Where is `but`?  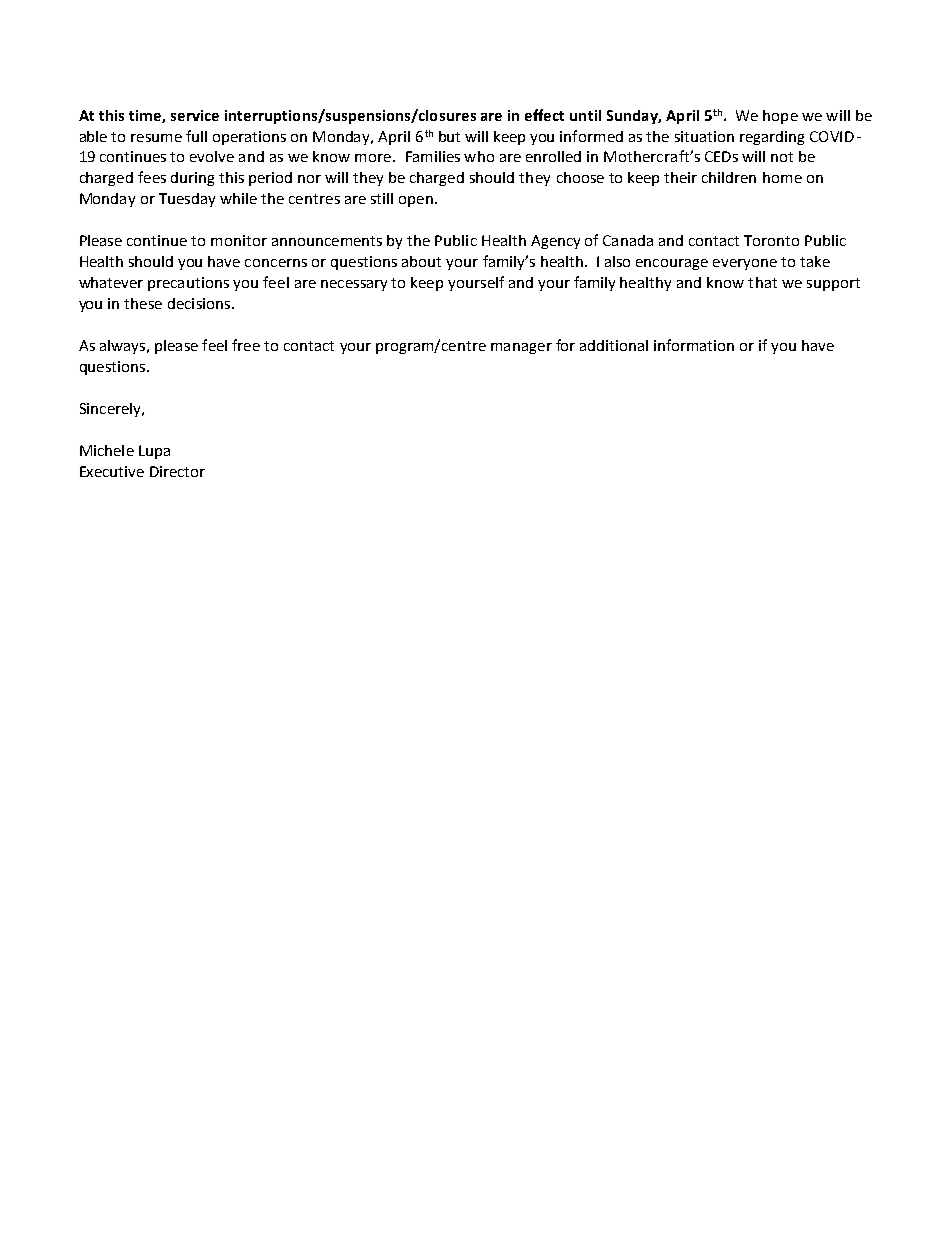 but is located at coordinates (449, 136).
